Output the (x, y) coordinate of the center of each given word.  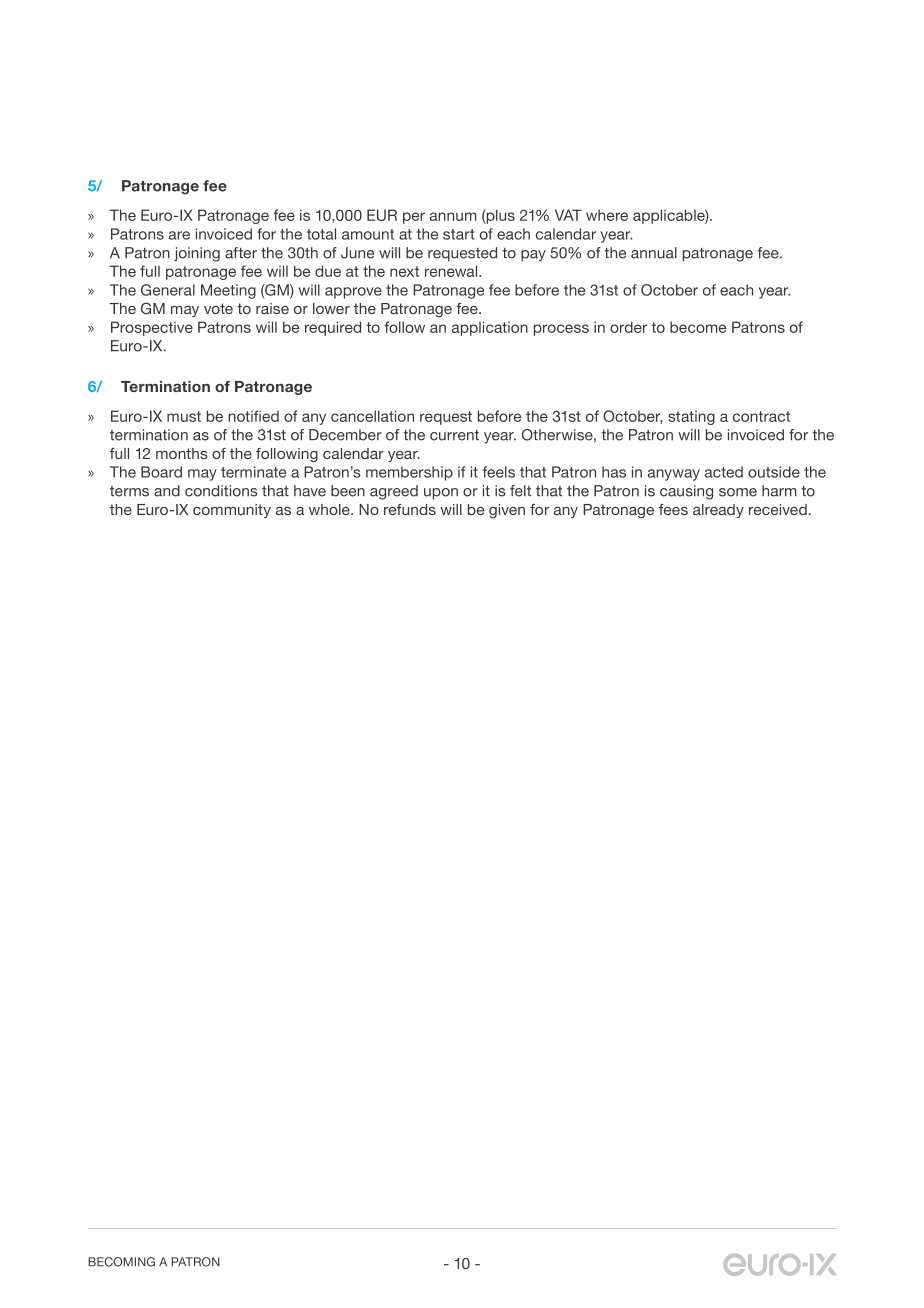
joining (197, 254)
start (459, 234)
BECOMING (121, 1262)
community (232, 511)
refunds (410, 509)
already (718, 511)
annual (654, 253)
